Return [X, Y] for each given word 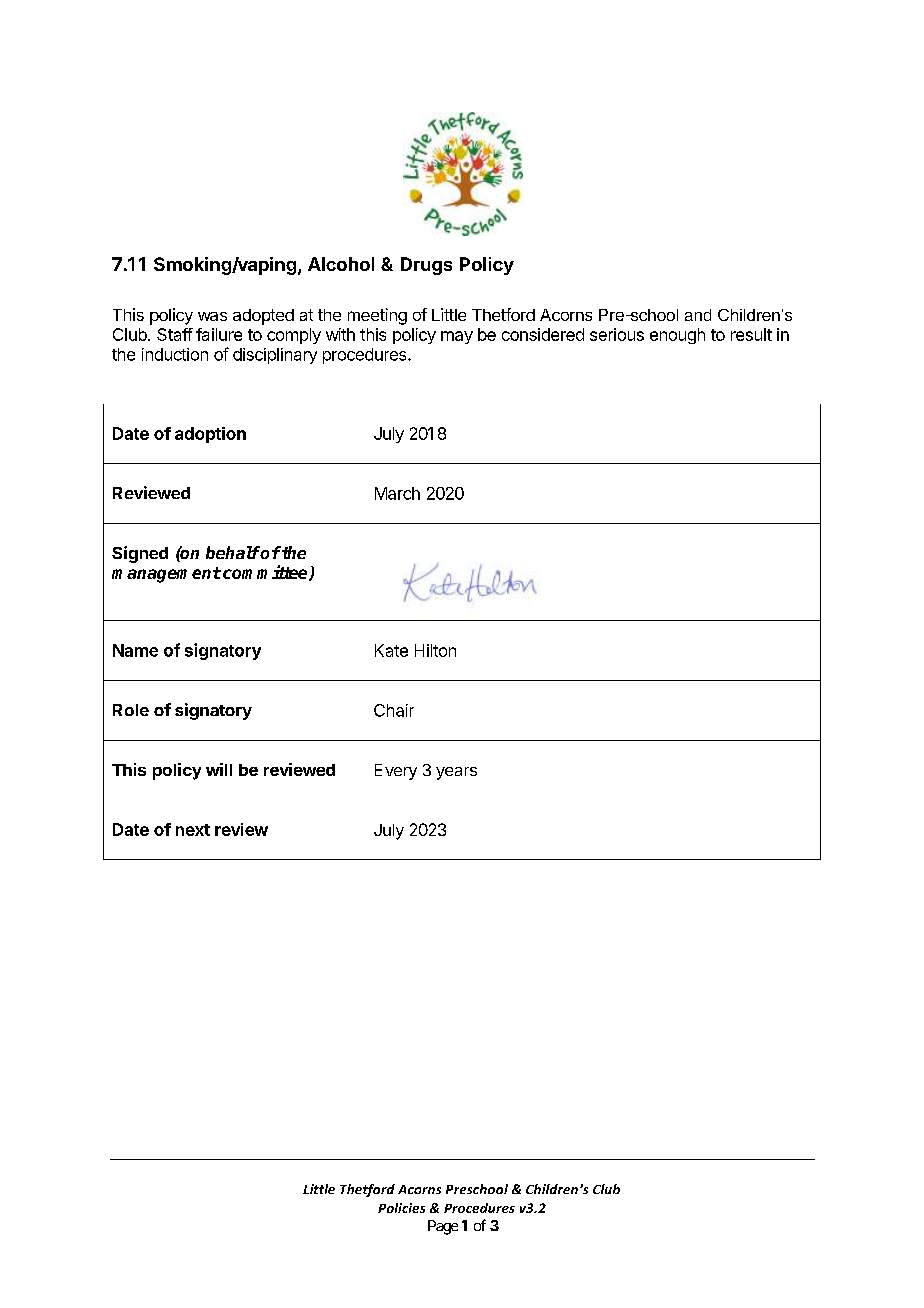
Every [396, 772]
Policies [401, 1208]
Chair [394, 710]
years [456, 773]
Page [443, 1227]
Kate [391, 650]
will [219, 769]
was [212, 316]
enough [677, 336]
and [698, 315]
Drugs [426, 266]
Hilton [435, 650]
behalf [233, 552]
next [193, 830]
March [397, 493]
